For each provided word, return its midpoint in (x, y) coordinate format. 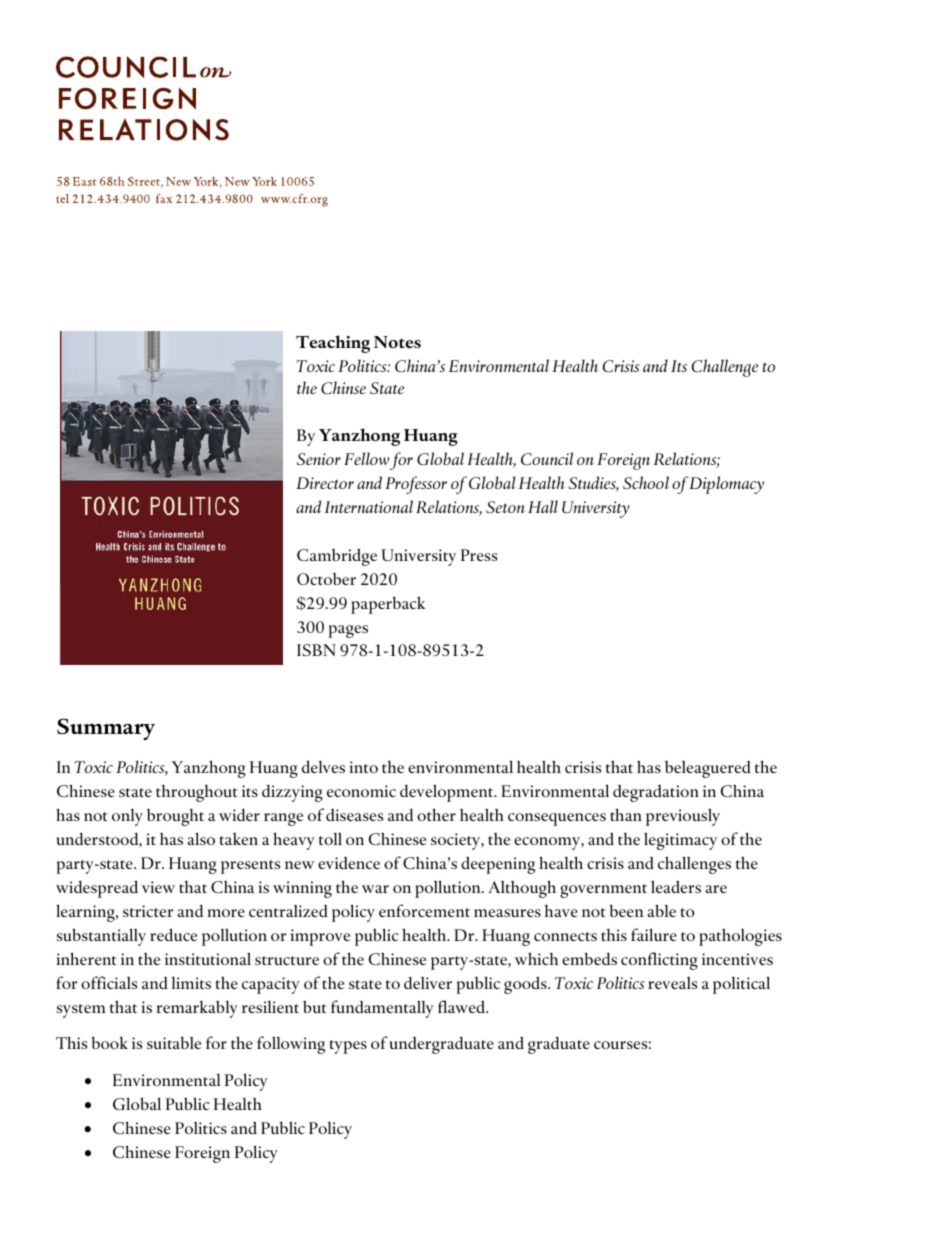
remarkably (197, 1009)
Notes (397, 342)
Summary (106, 729)
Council (547, 458)
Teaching (333, 344)
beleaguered (708, 769)
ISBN (316, 650)
